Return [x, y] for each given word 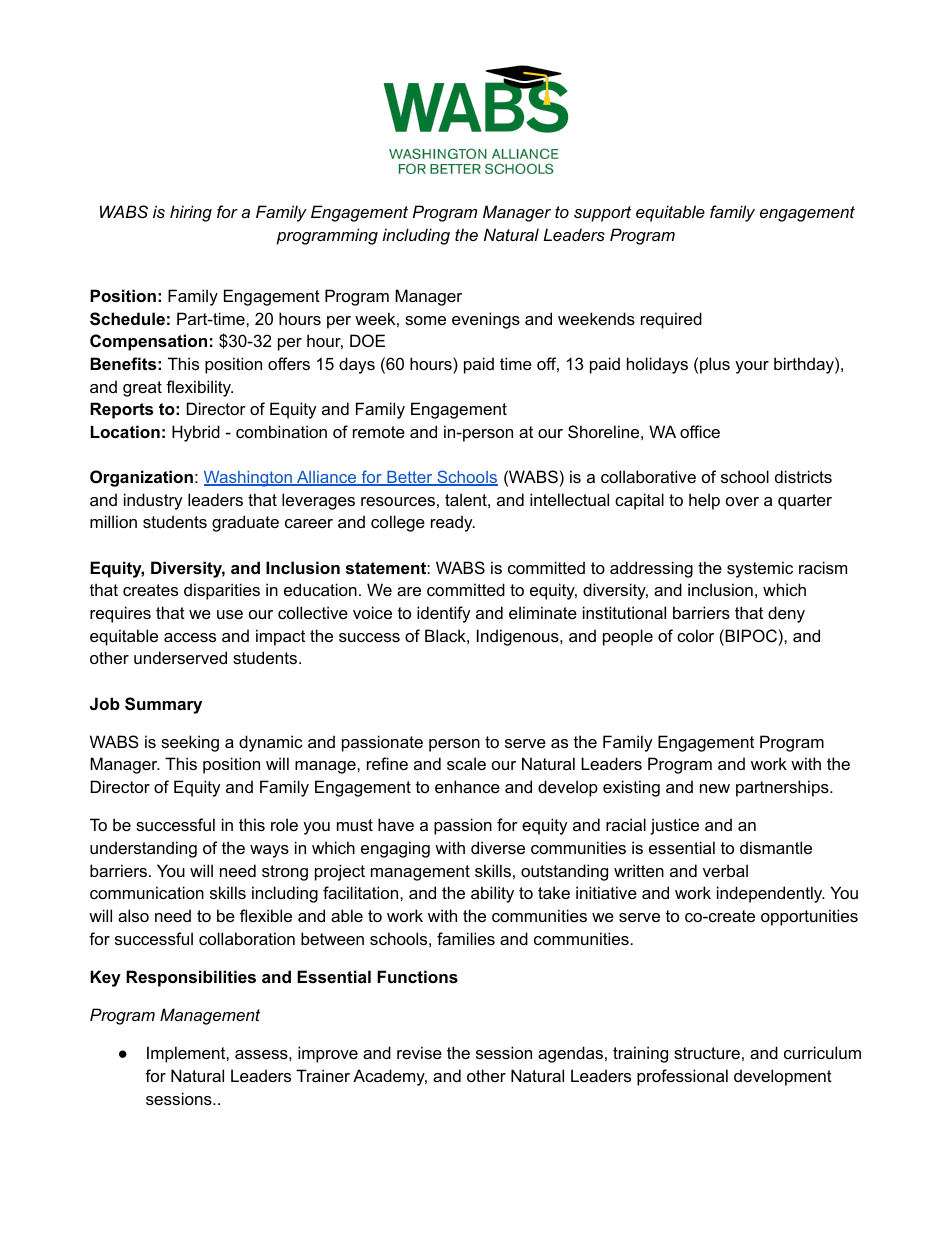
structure [707, 1053]
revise [419, 1052]
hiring [191, 213]
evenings [486, 320]
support [602, 214]
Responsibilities [191, 978]
